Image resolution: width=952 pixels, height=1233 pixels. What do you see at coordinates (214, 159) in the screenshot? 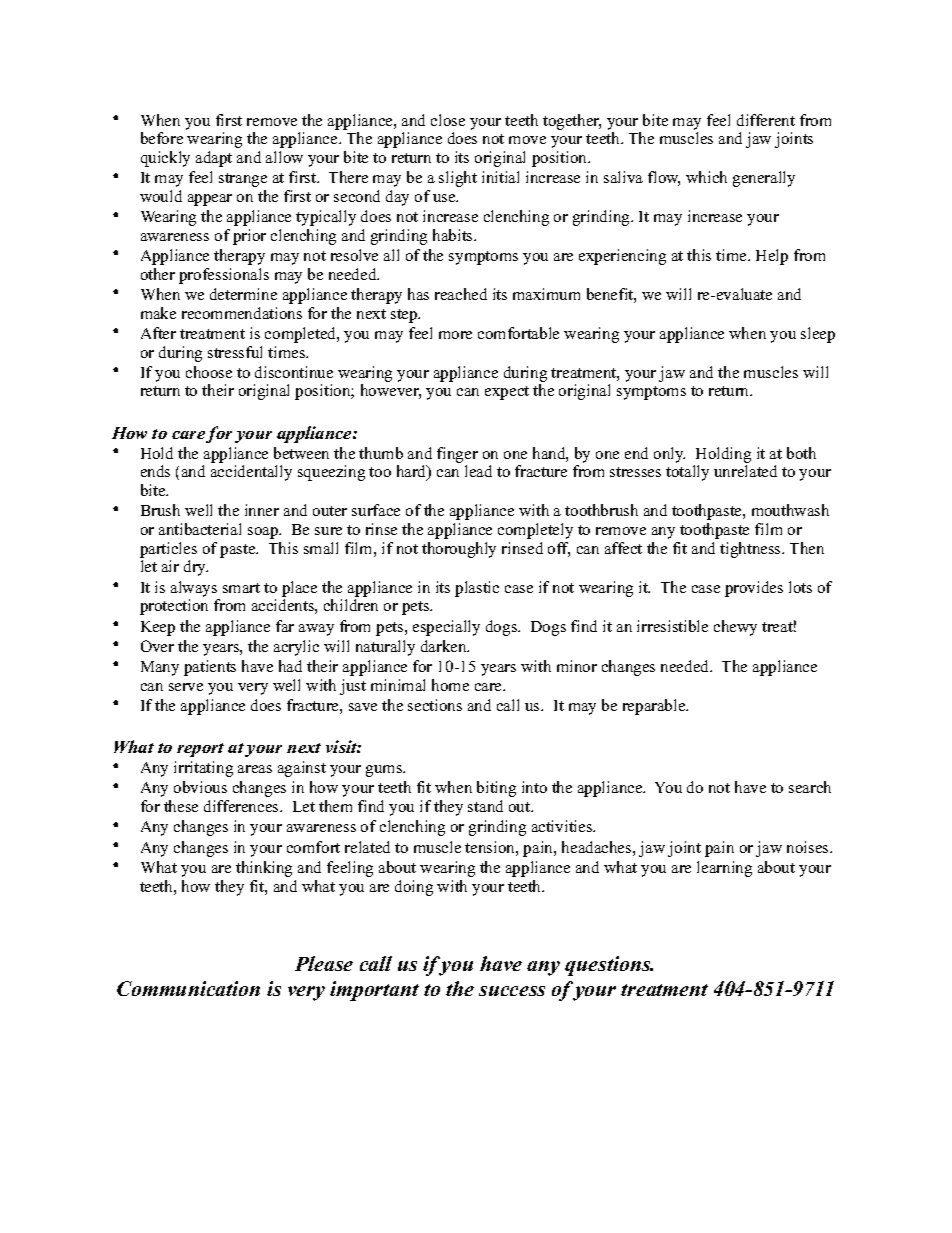
I see `adapt` at bounding box center [214, 159].
